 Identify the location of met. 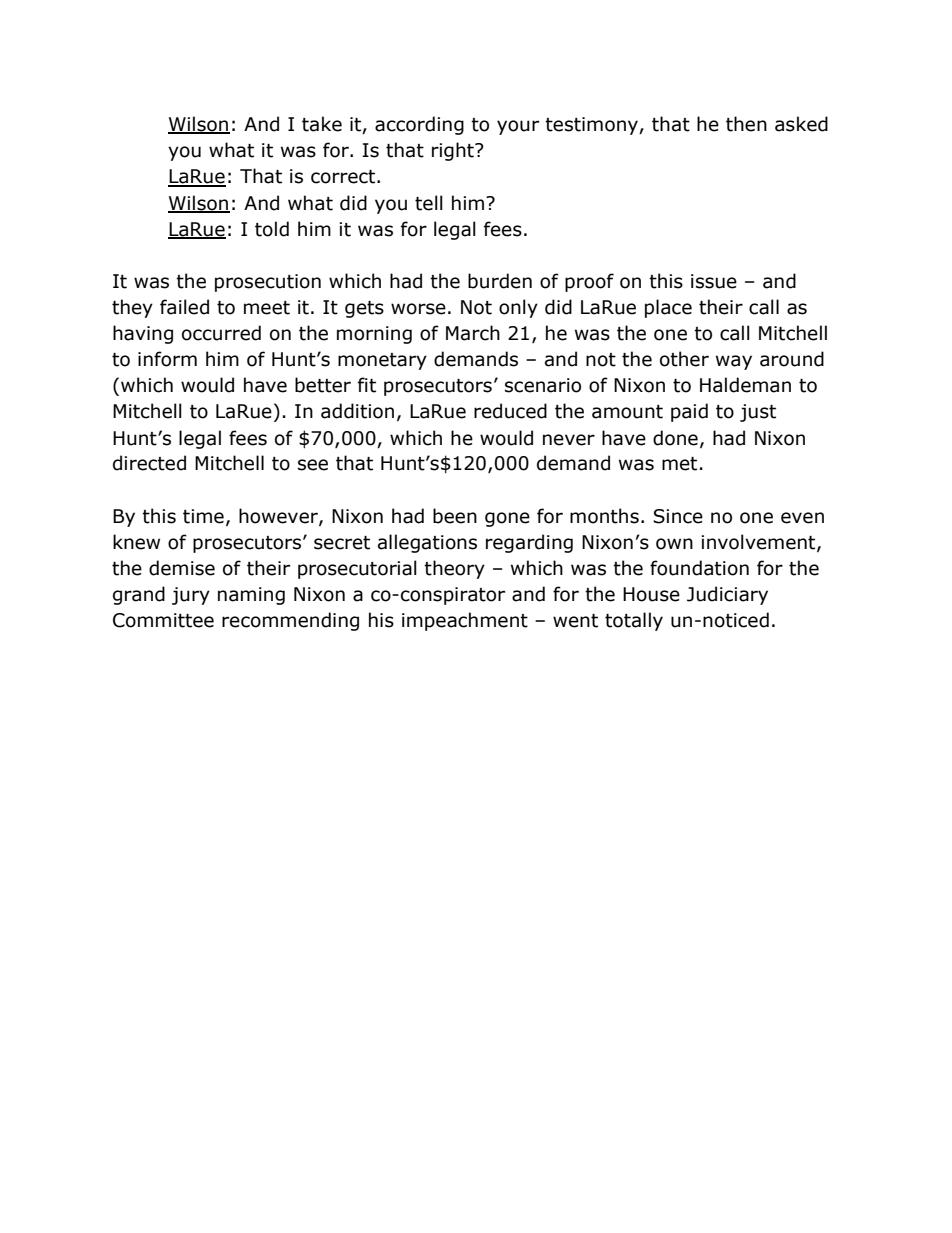
(679, 464).
